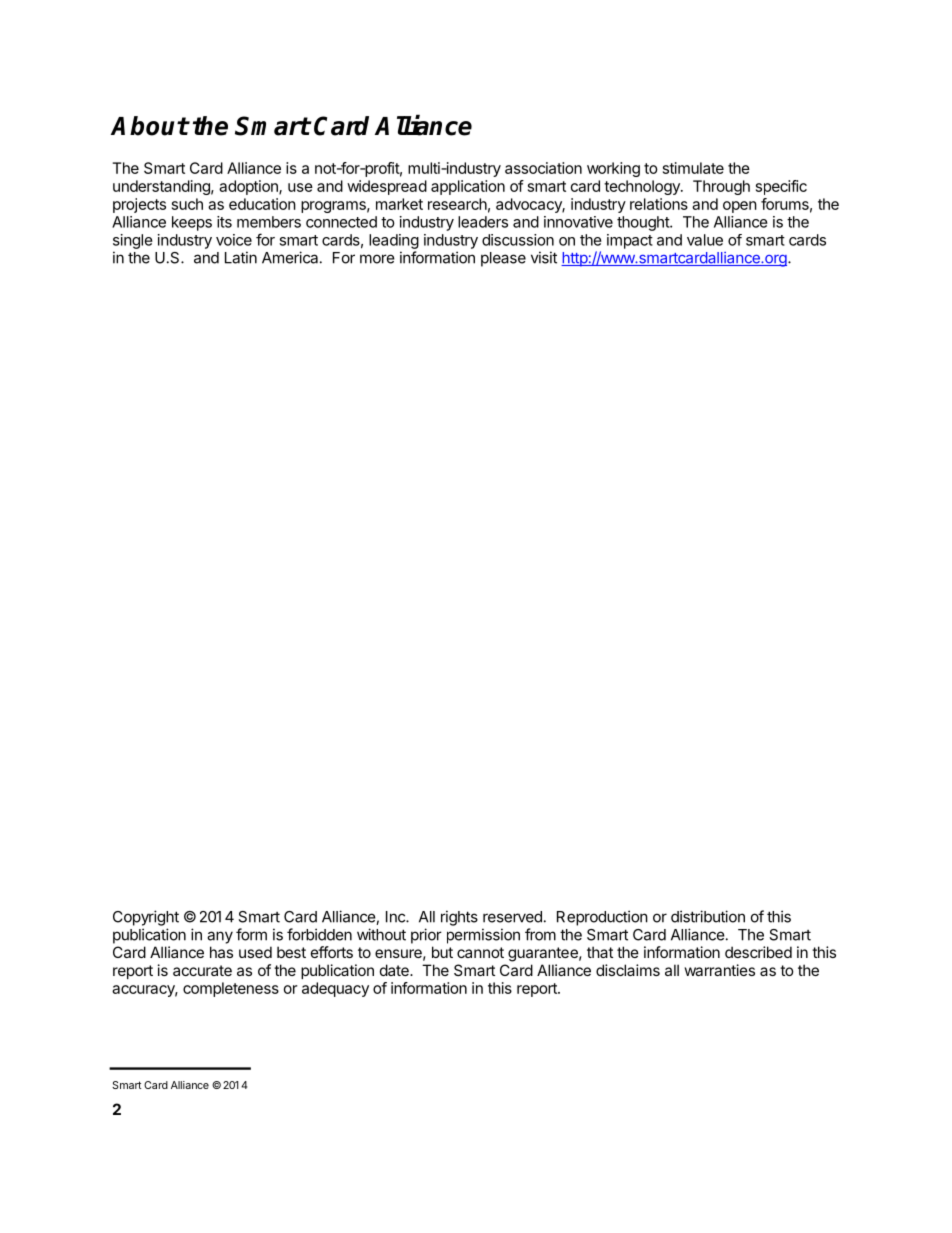 This document has width=952, height=1233. What do you see at coordinates (187, 204) in the document?
I see `such` at bounding box center [187, 204].
